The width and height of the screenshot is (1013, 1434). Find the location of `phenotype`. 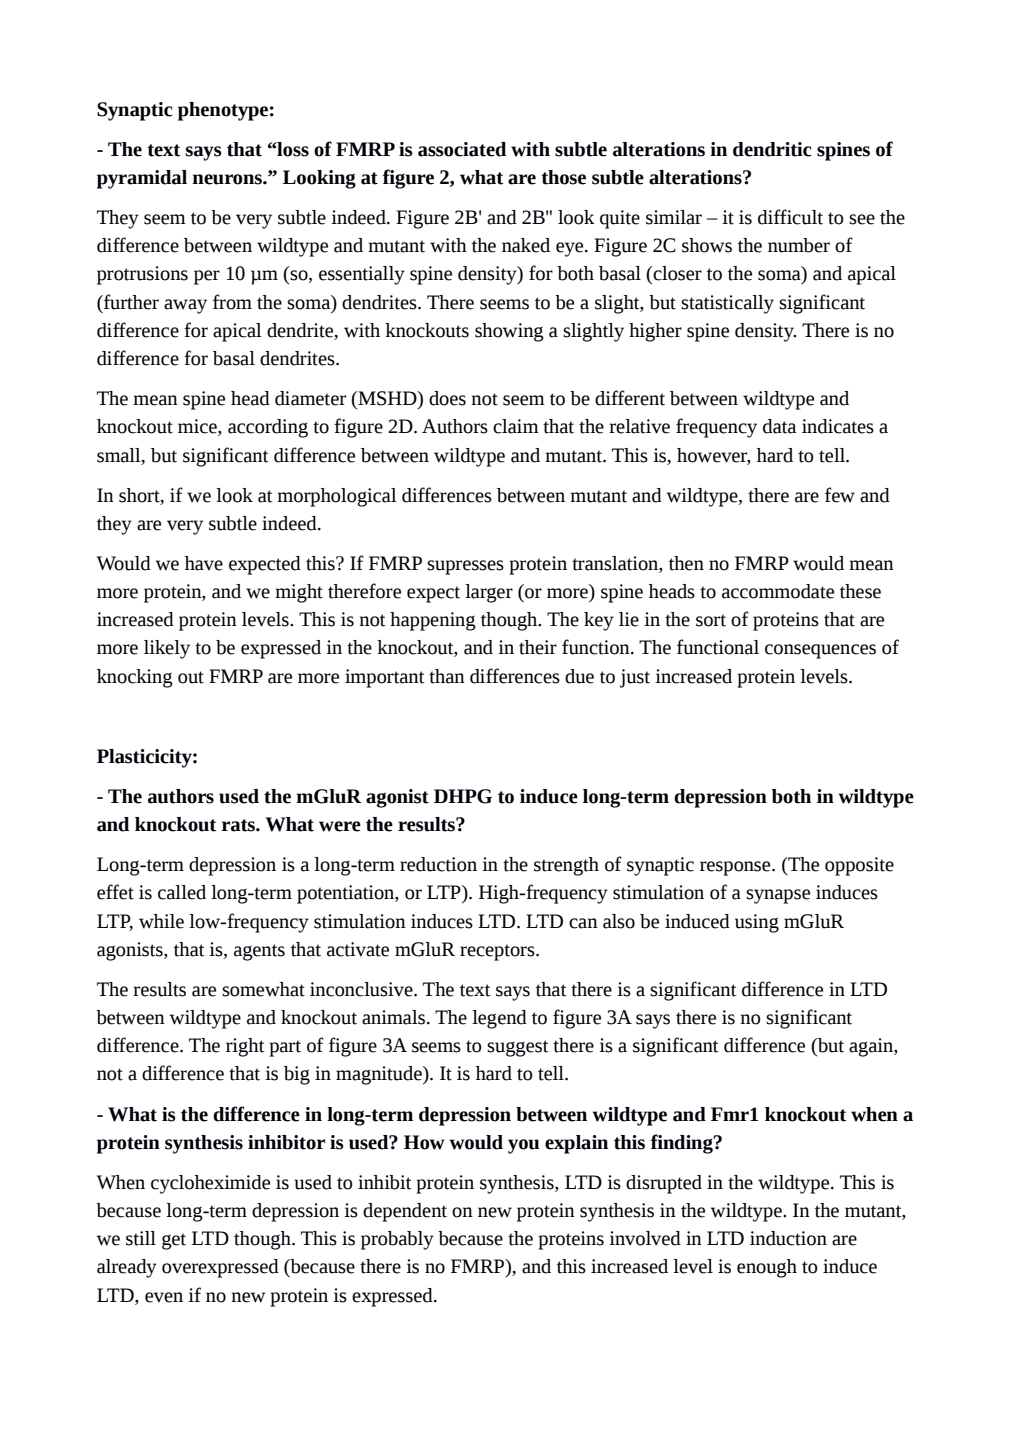

phenotype is located at coordinates (223, 111).
